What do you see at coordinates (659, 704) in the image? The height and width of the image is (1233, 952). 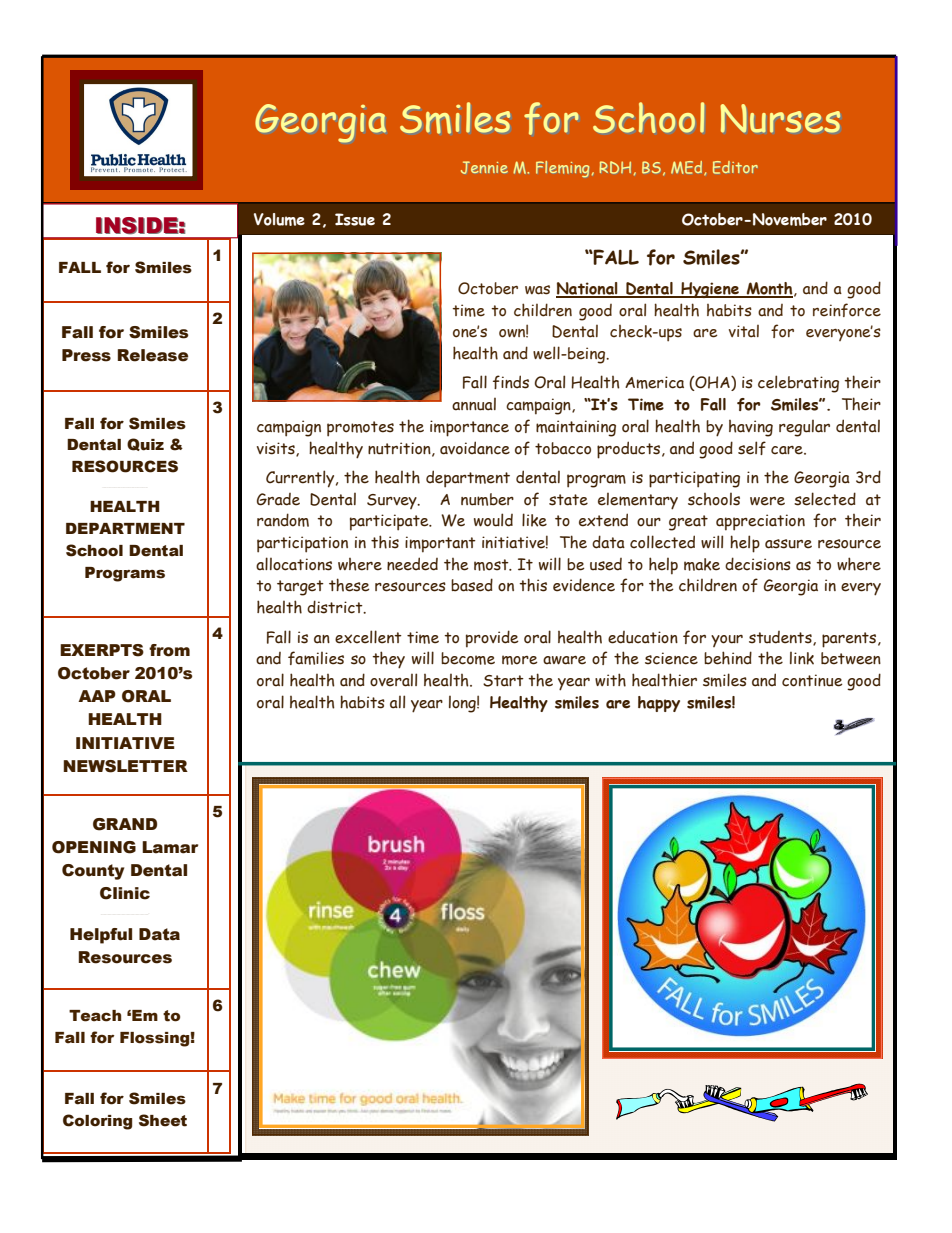 I see `happy` at bounding box center [659, 704].
